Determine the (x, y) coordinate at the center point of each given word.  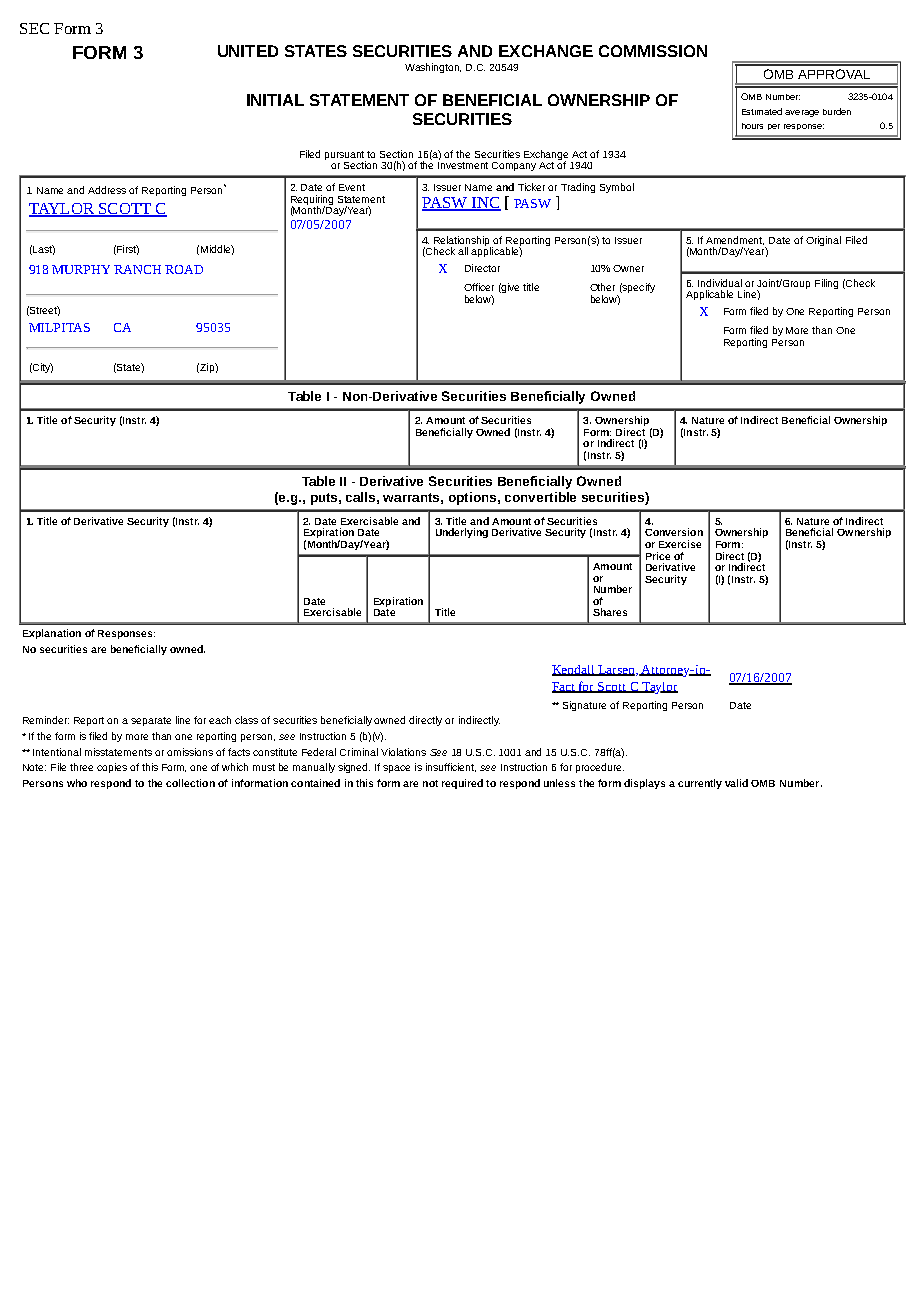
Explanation (52, 634)
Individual (720, 283)
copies (112, 768)
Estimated (762, 111)
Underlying (462, 533)
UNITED (248, 51)
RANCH (137, 269)
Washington (433, 68)
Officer (479, 287)
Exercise (680, 544)
